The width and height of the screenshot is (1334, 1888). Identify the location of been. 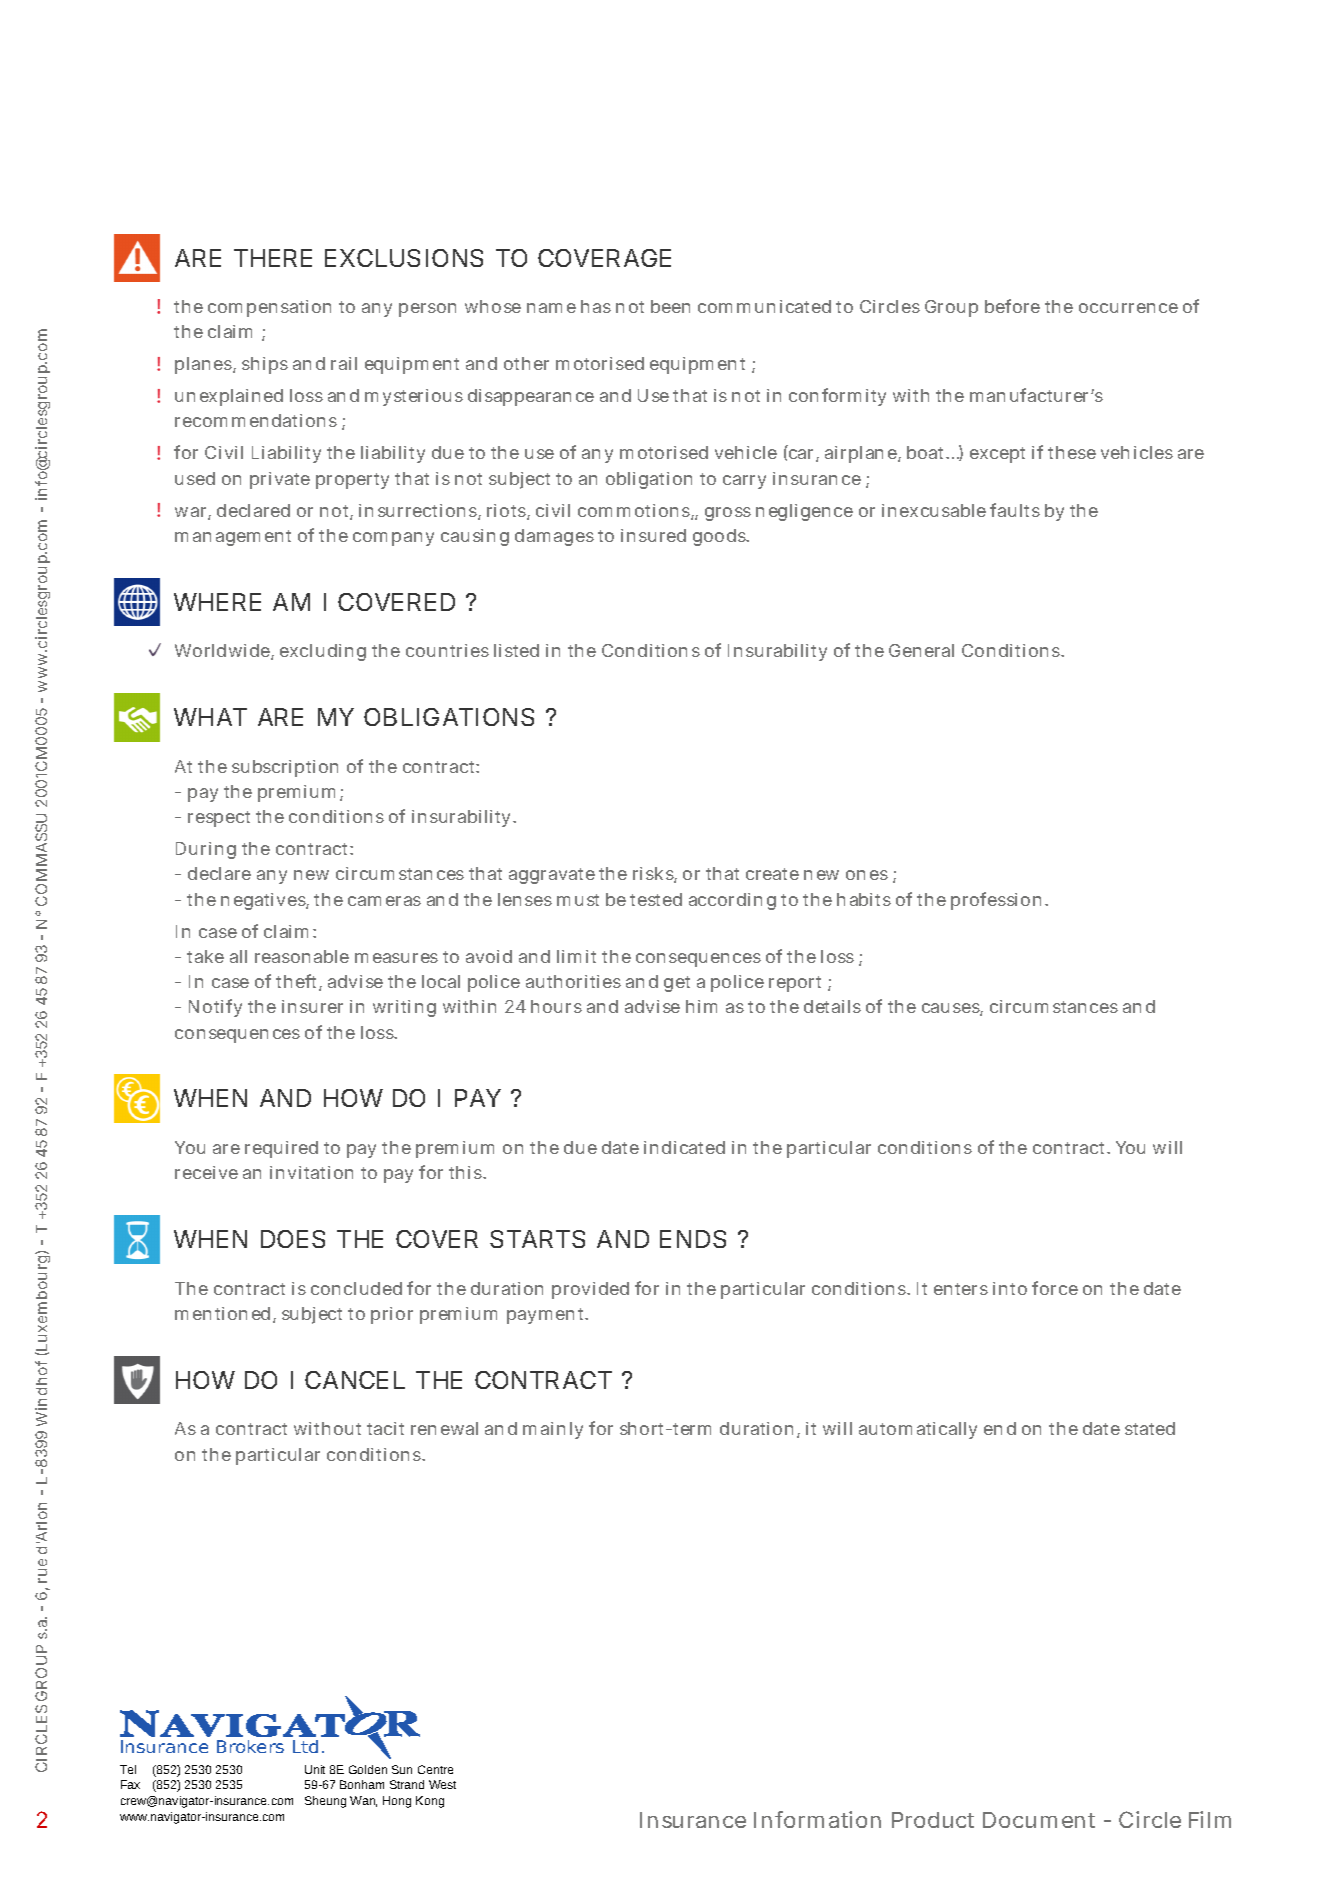
(670, 306).
